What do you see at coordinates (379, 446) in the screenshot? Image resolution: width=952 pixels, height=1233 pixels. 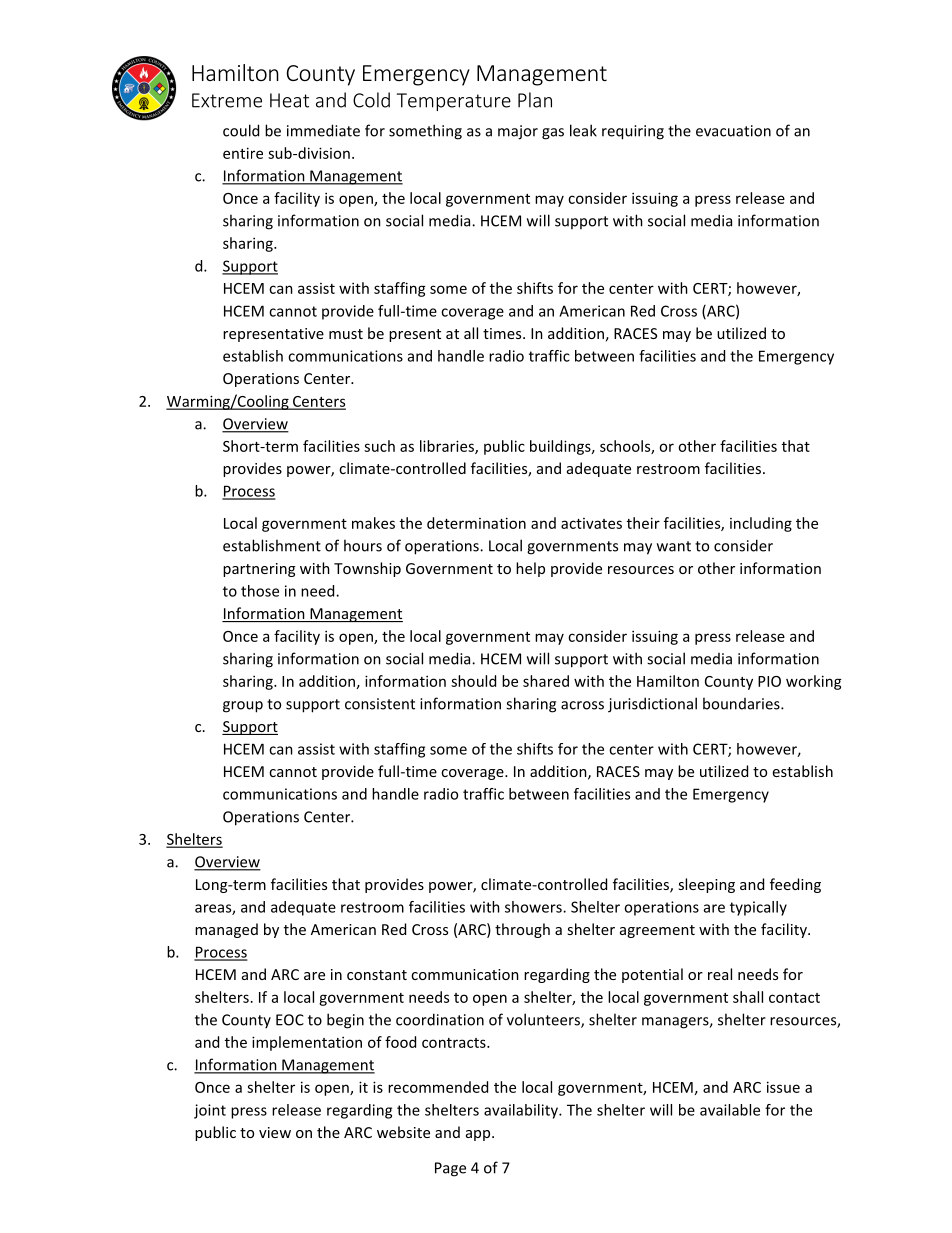 I see `such` at bounding box center [379, 446].
